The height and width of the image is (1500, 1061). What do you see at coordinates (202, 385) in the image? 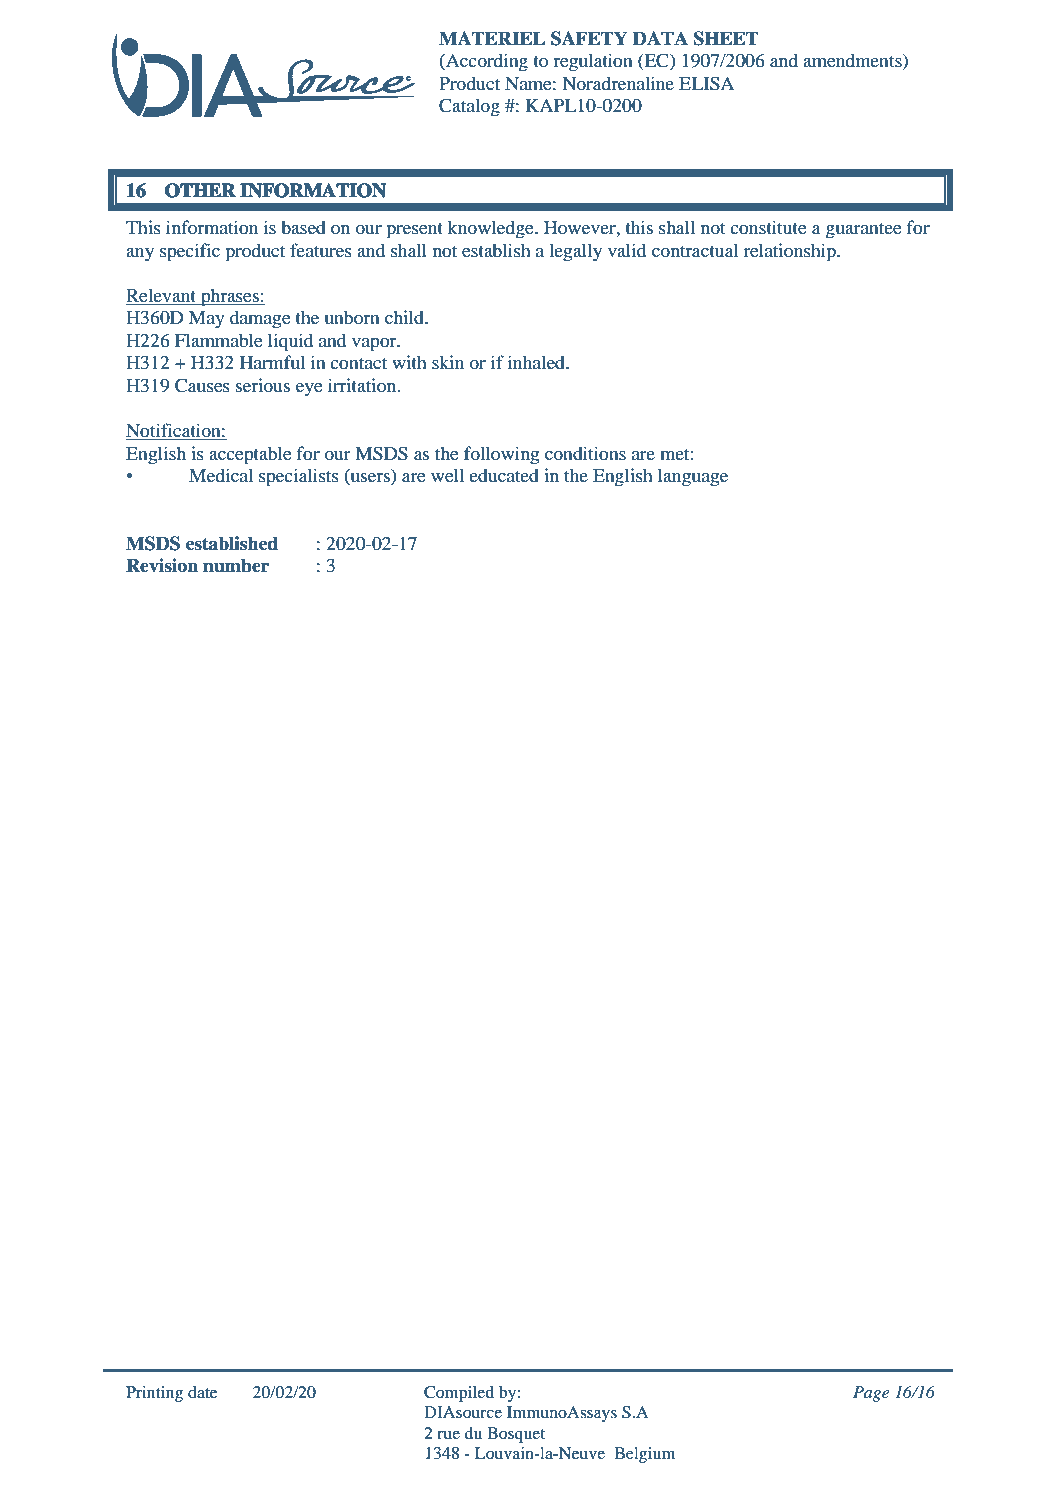
I see `Causes` at bounding box center [202, 385].
